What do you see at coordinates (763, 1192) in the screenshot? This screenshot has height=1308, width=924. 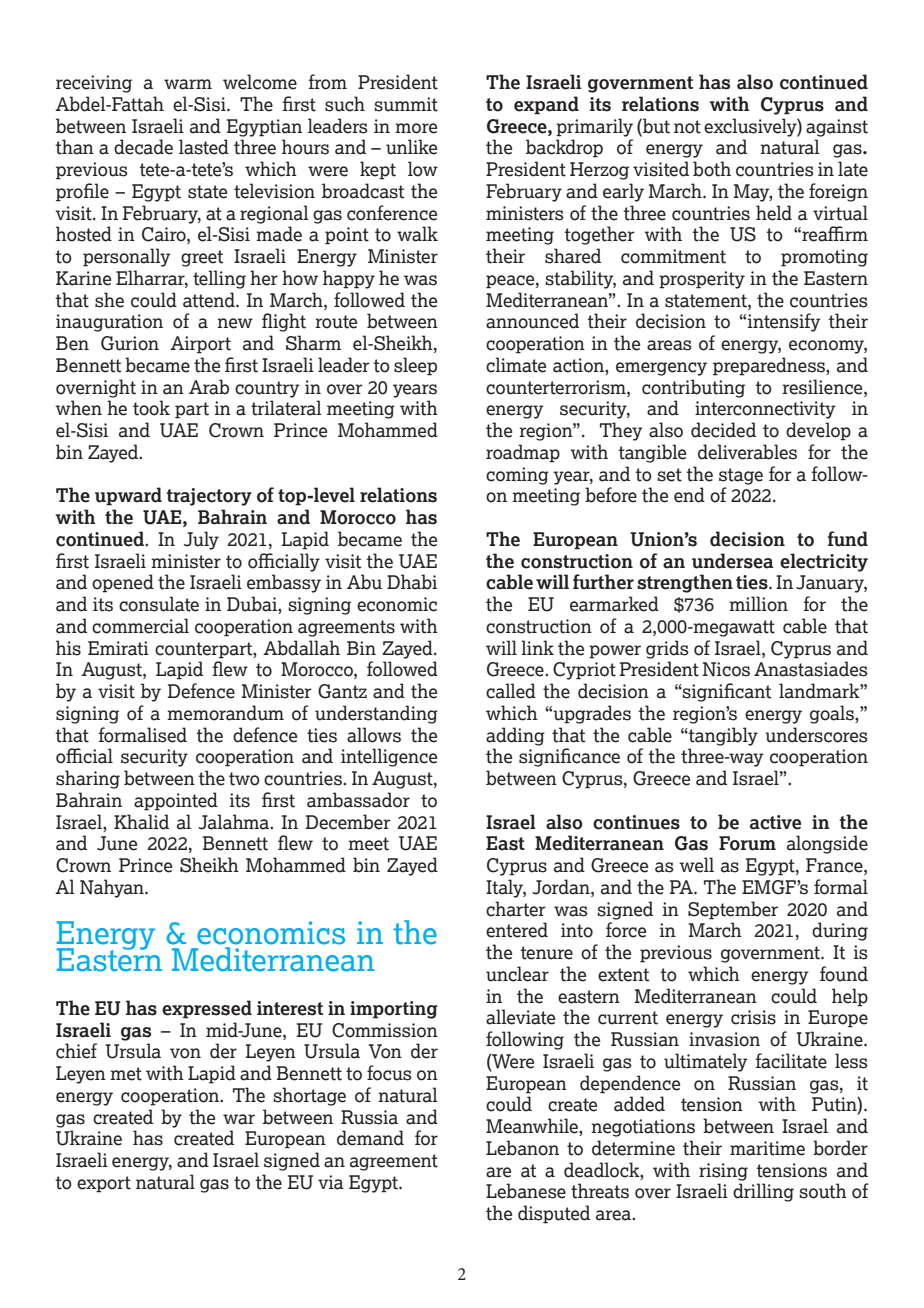 I see `drilling` at bounding box center [763, 1192].
